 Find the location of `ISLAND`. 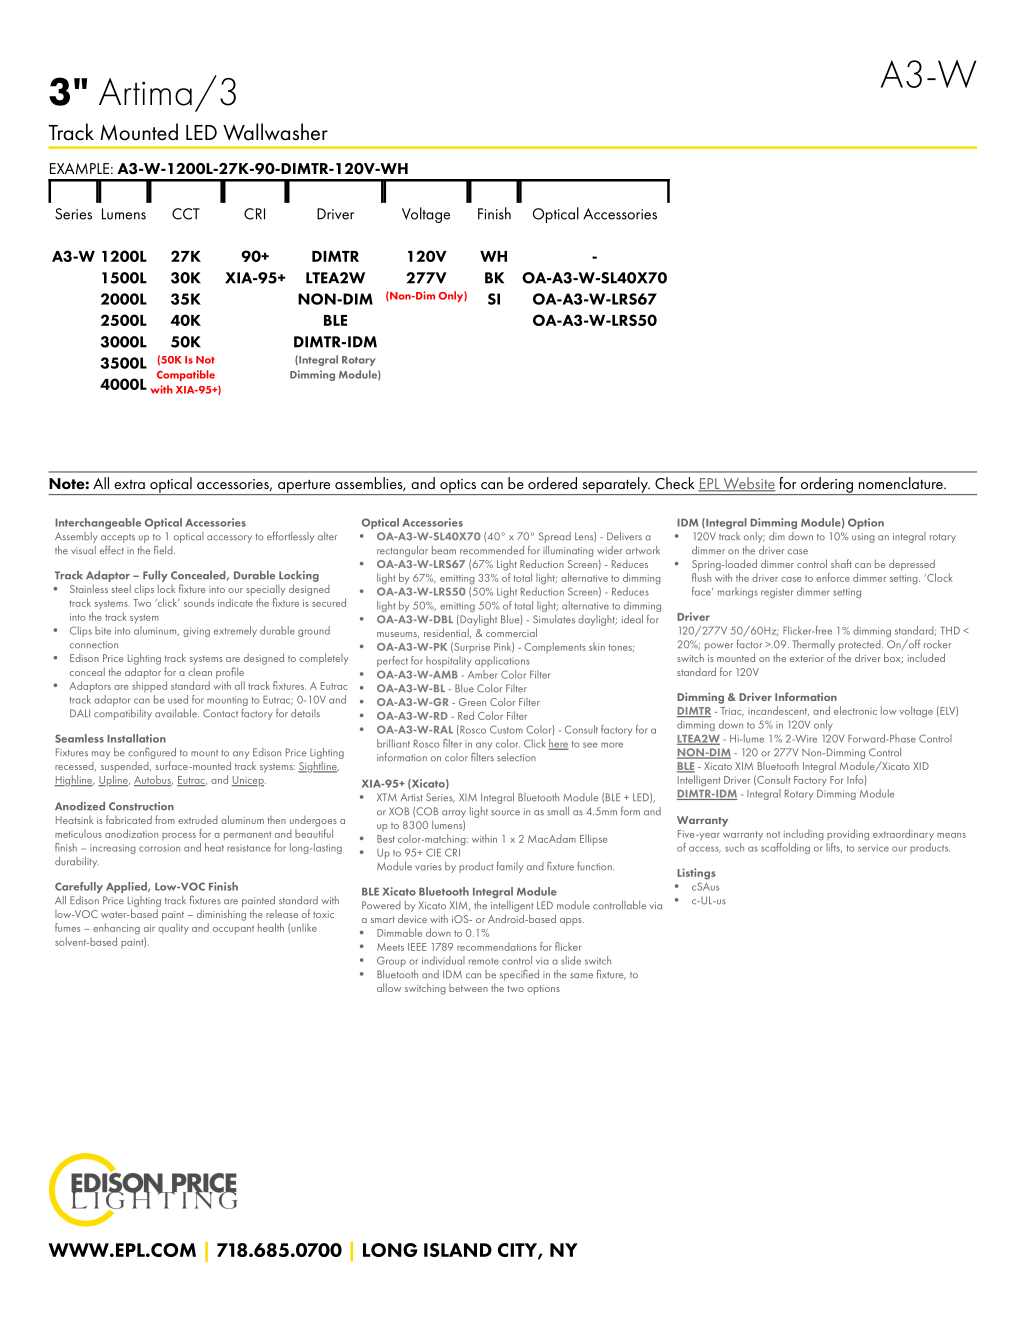

ISLAND is located at coordinates (458, 1250).
